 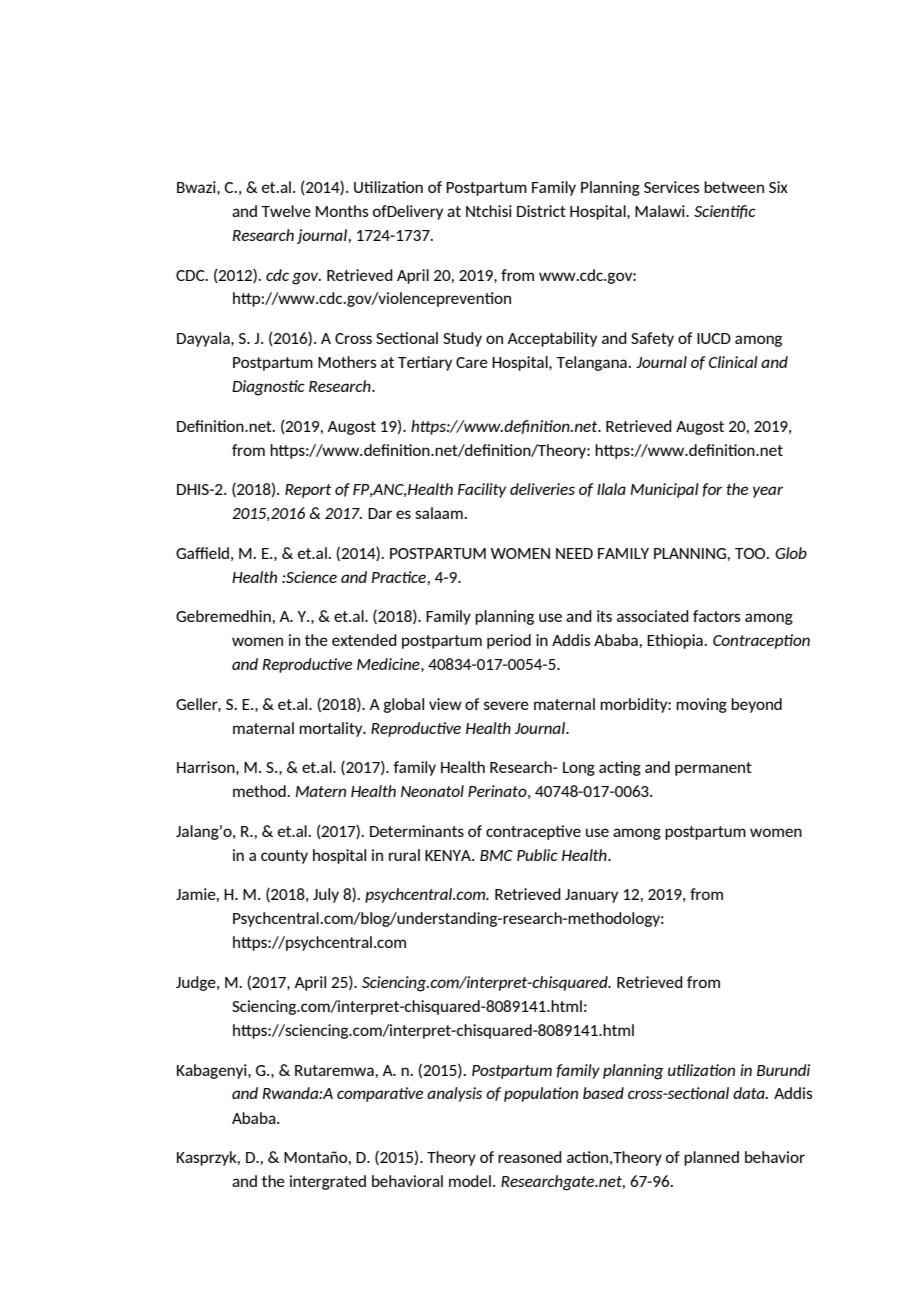 I want to click on comparative, so click(x=380, y=1094).
